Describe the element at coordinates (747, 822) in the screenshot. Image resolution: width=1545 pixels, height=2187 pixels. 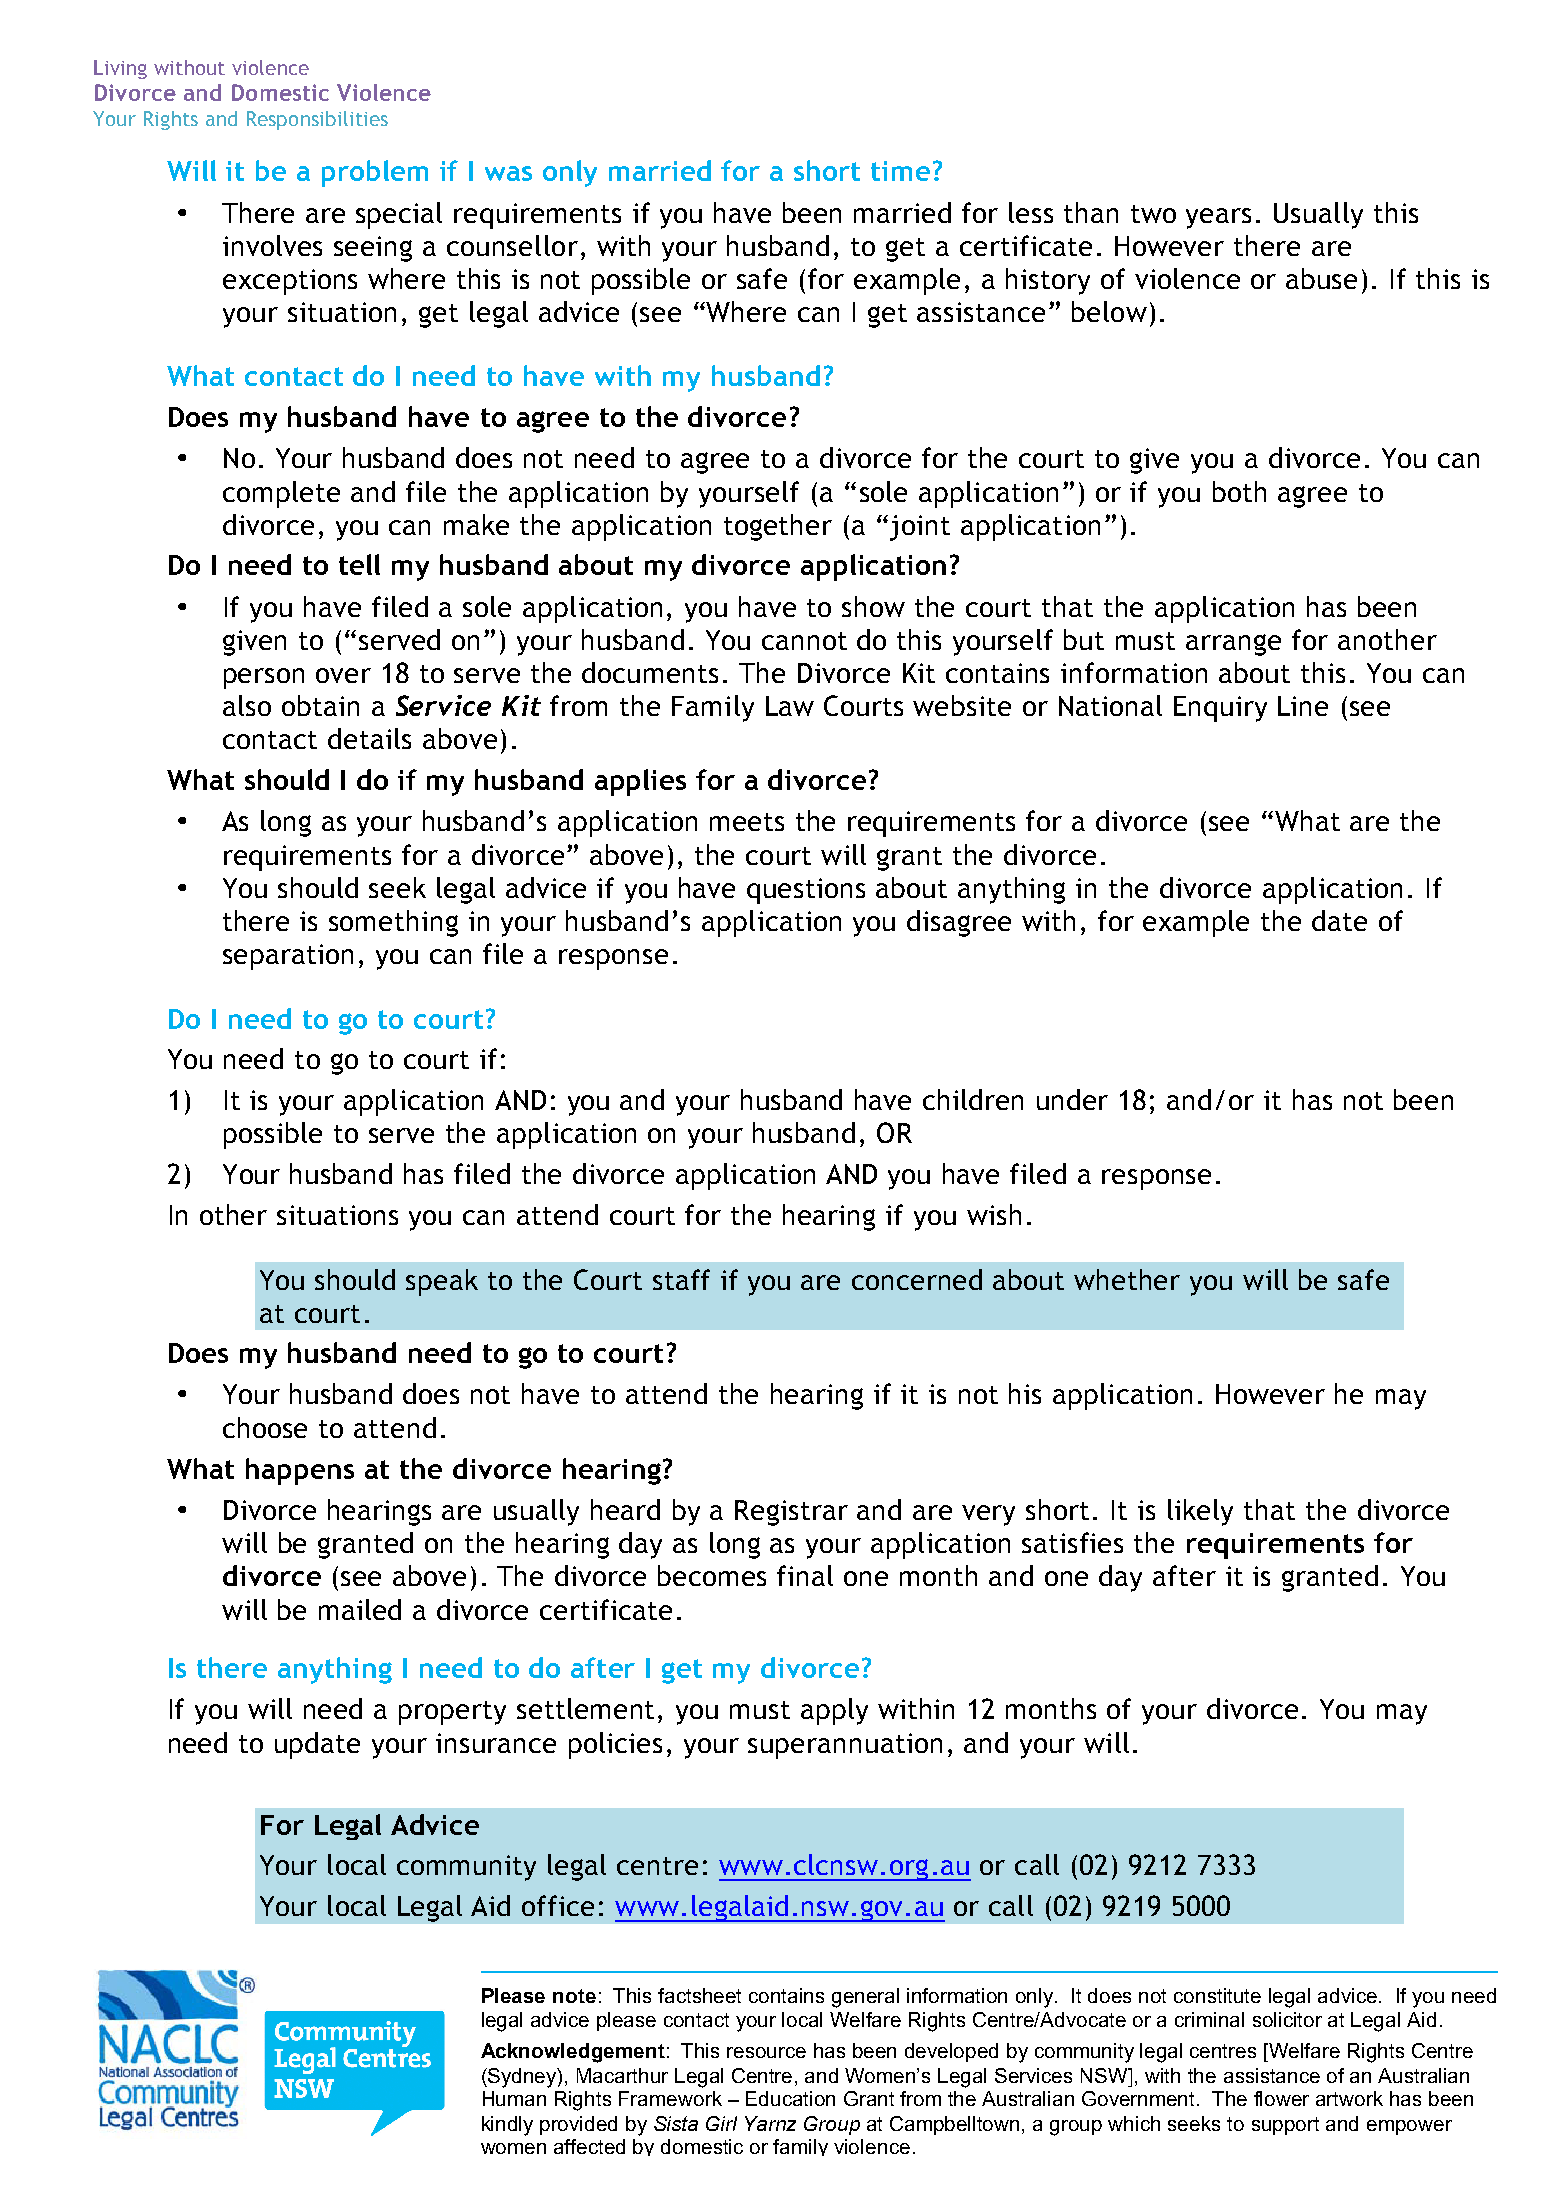
I see `meets` at that location.
